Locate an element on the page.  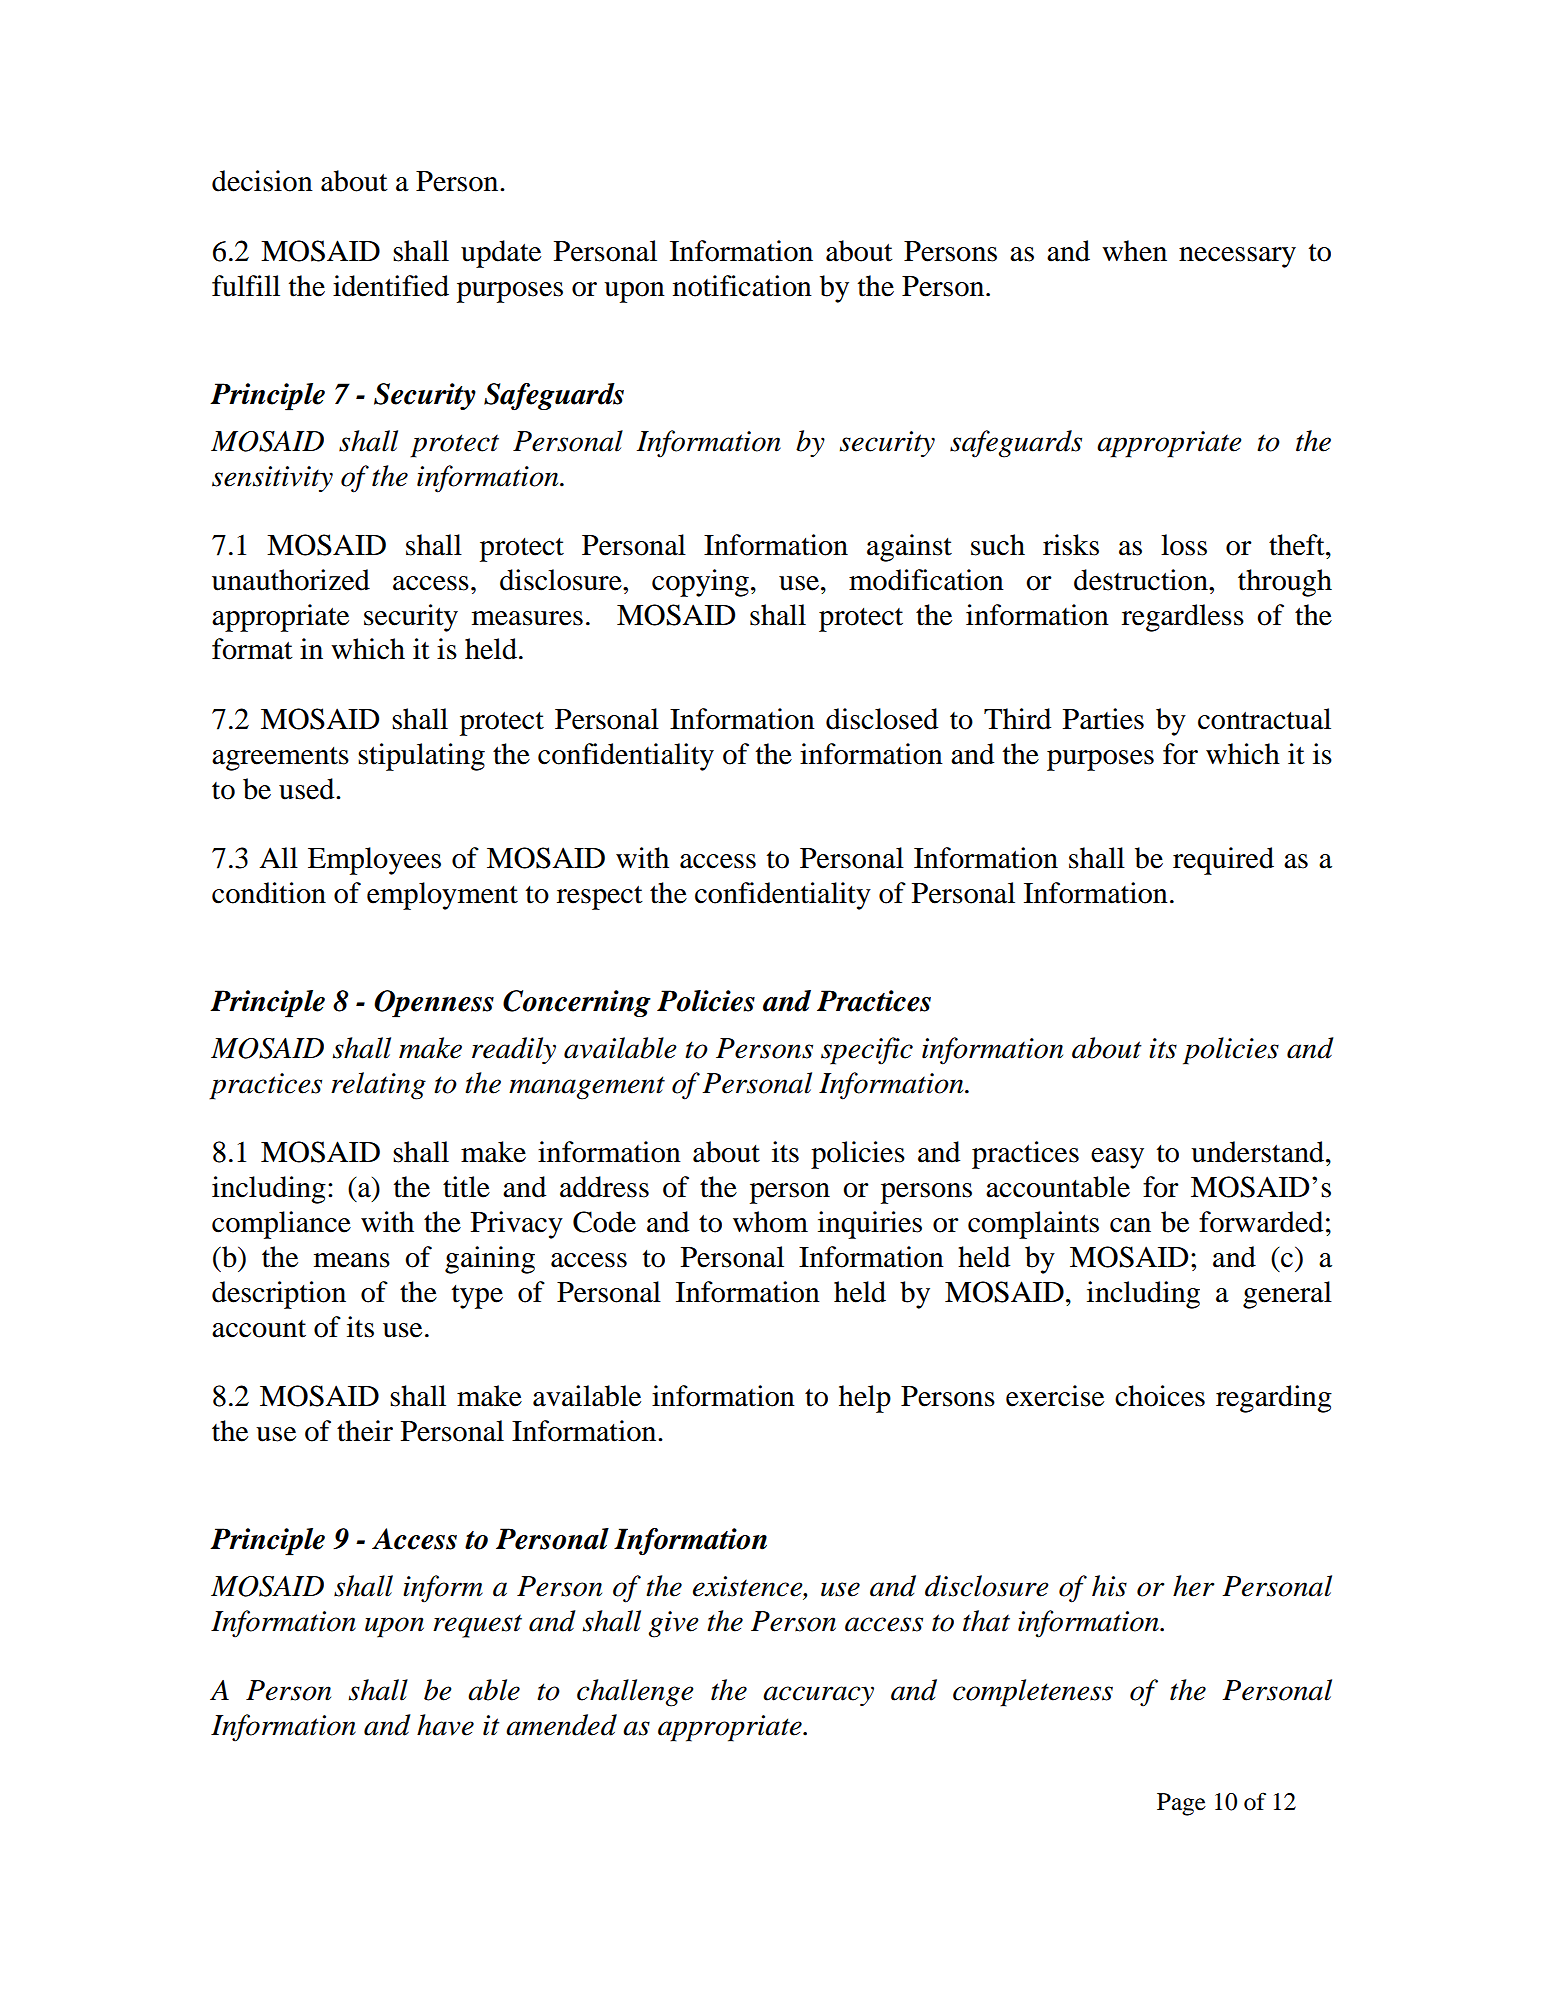
have is located at coordinates (445, 1725).
